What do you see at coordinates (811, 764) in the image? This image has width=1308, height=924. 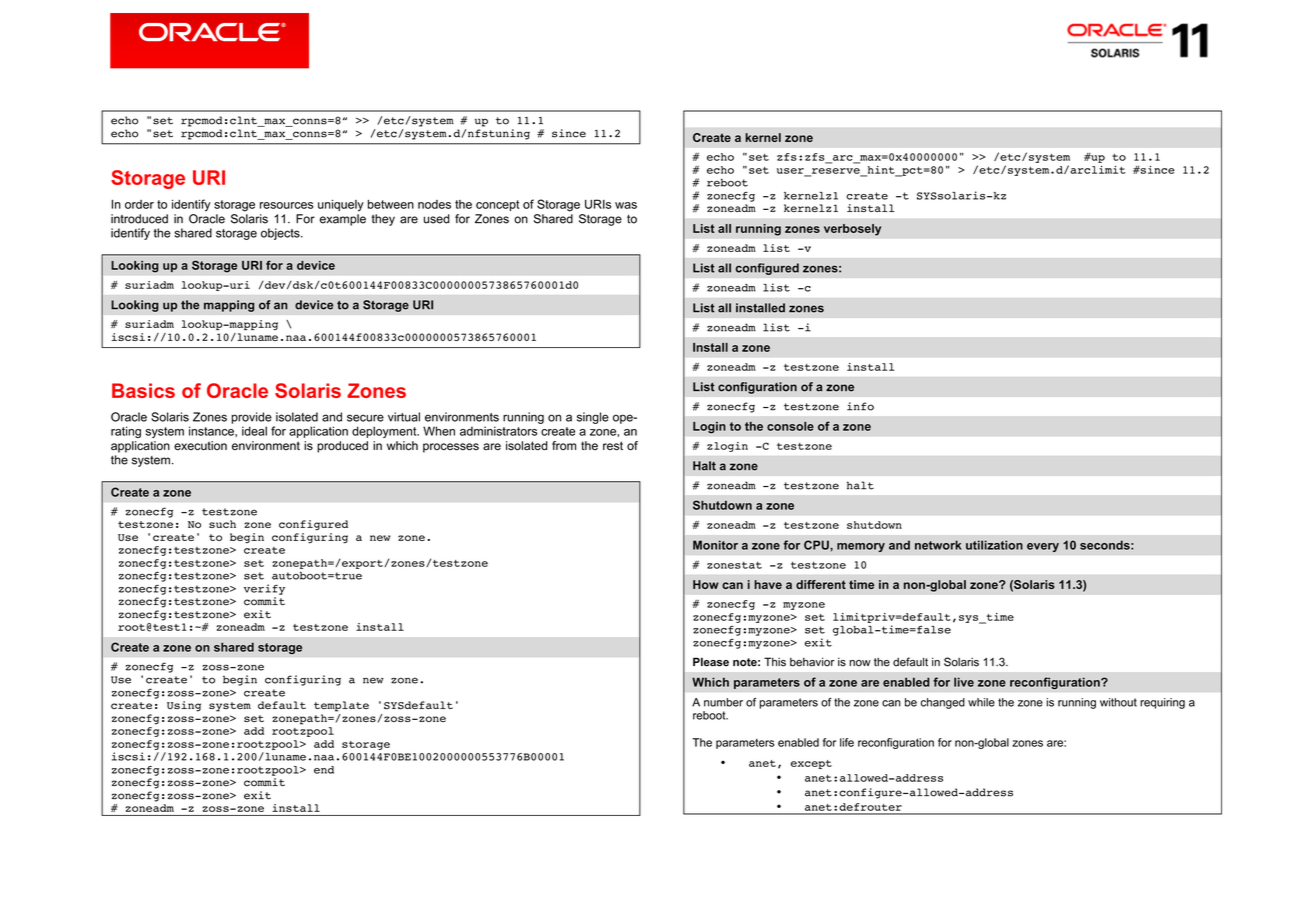 I see `except` at bounding box center [811, 764].
